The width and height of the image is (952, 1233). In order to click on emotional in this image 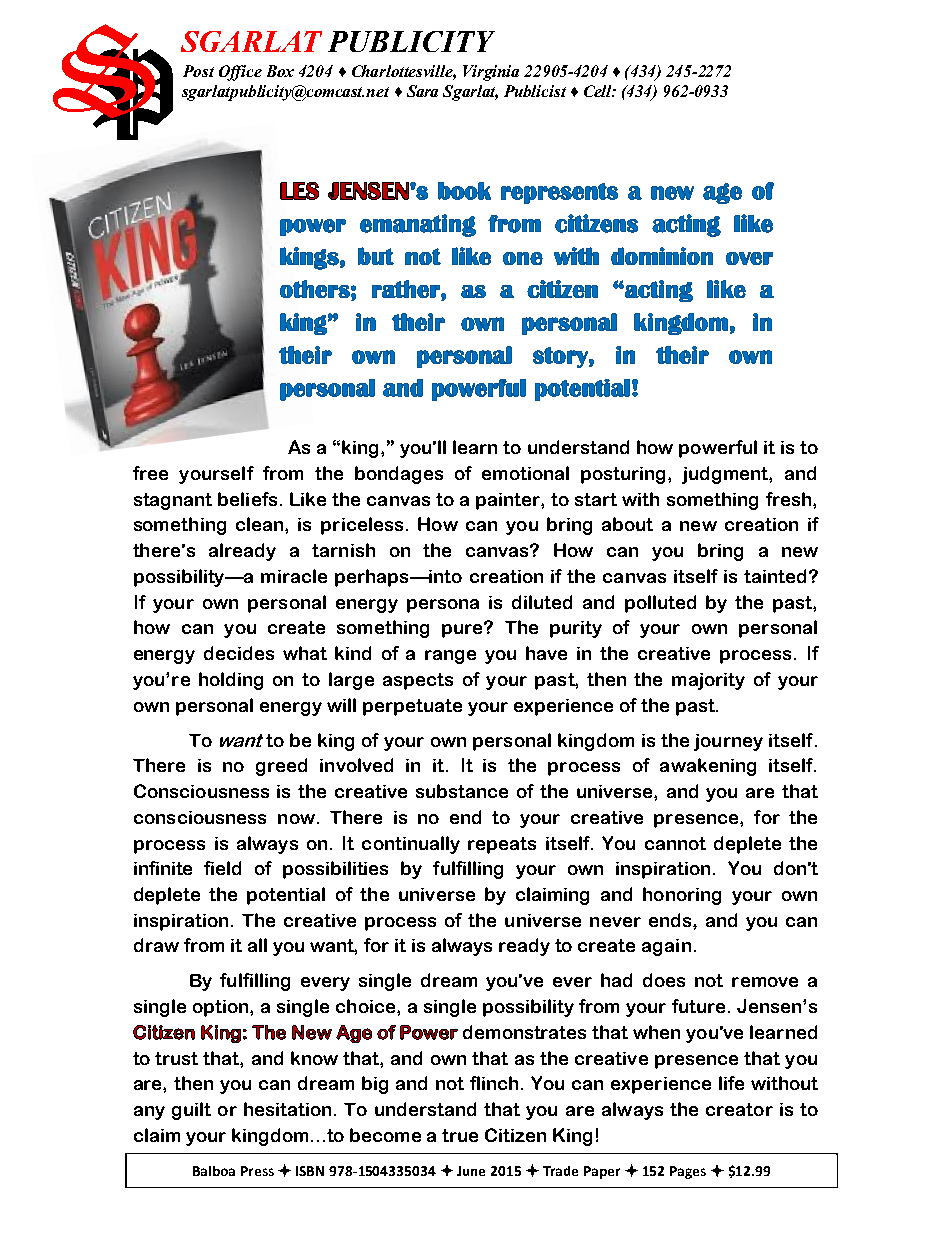, I will do `click(525, 473)`.
